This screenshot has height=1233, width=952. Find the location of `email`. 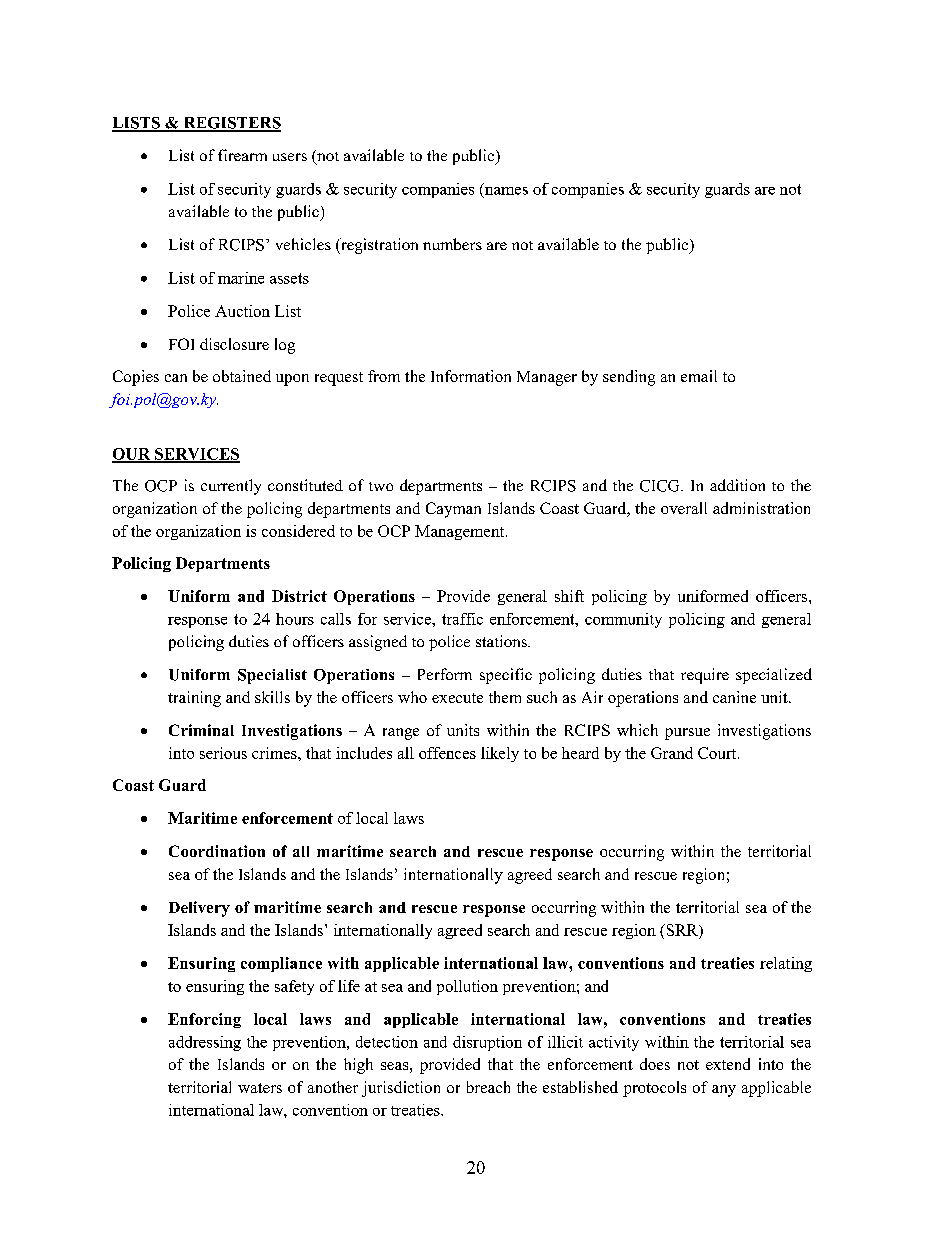

email is located at coordinates (699, 376).
